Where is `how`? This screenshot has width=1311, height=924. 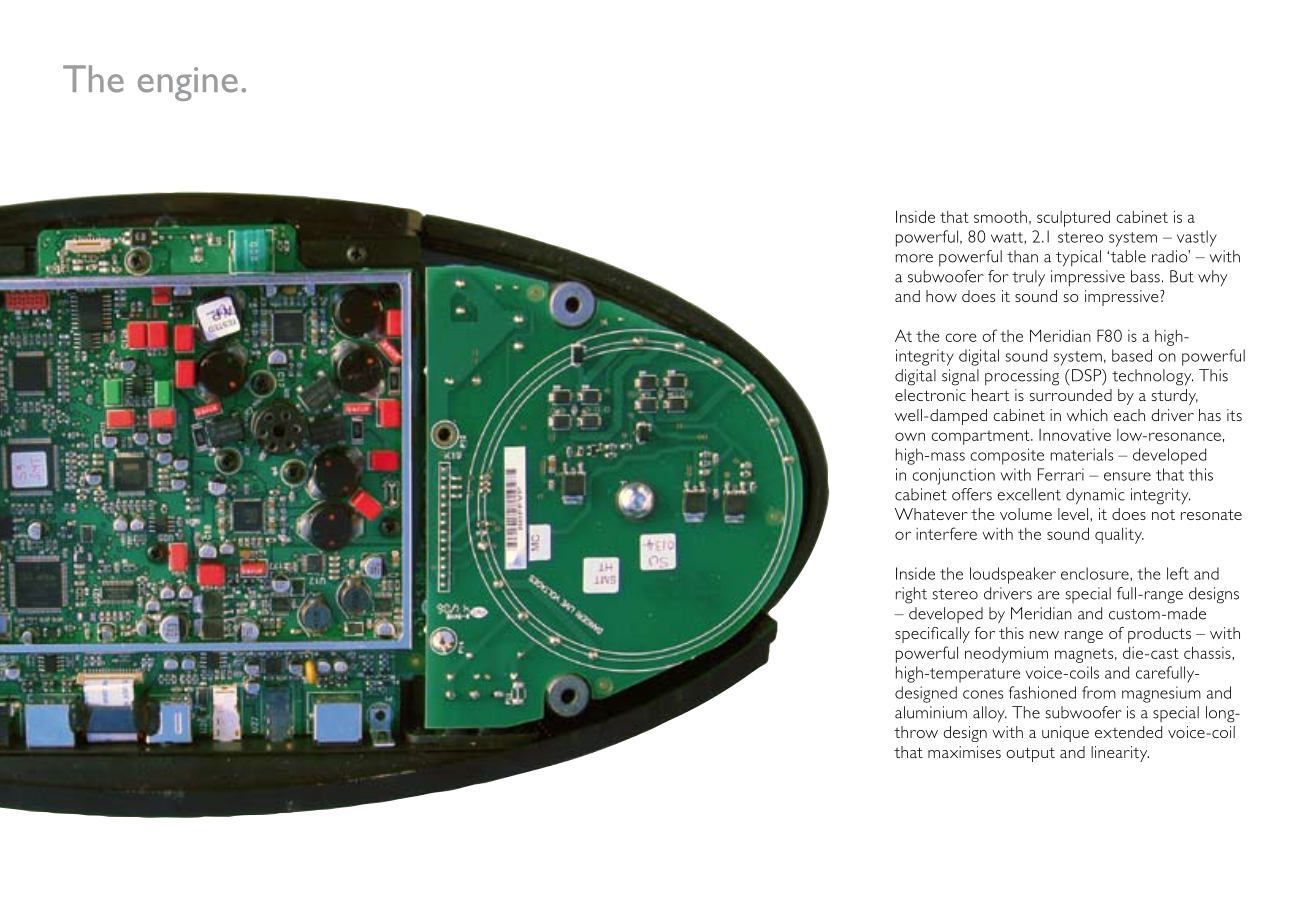
how is located at coordinates (941, 296).
